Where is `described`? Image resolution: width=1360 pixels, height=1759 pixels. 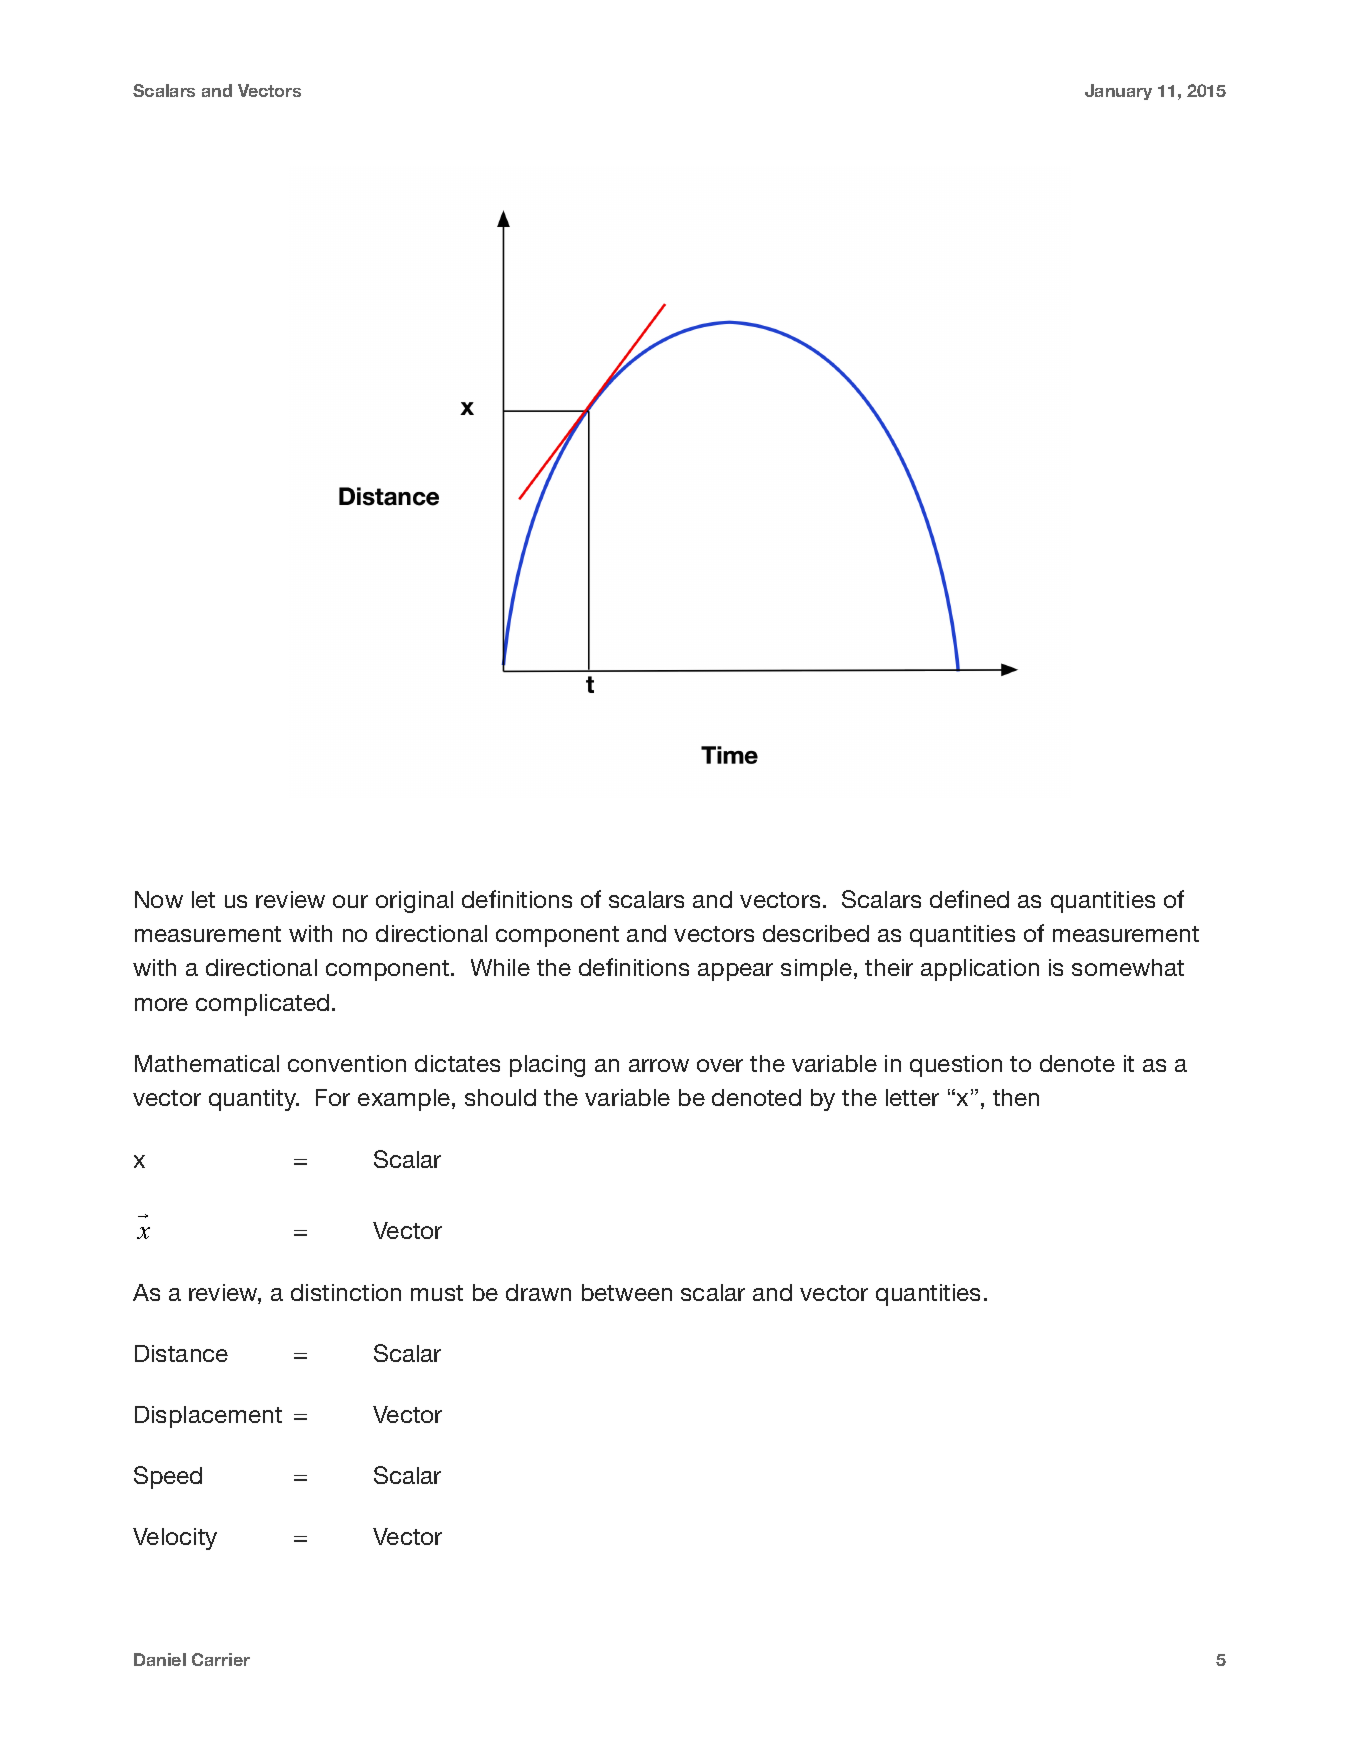
described is located at coordinates (816, 933).
